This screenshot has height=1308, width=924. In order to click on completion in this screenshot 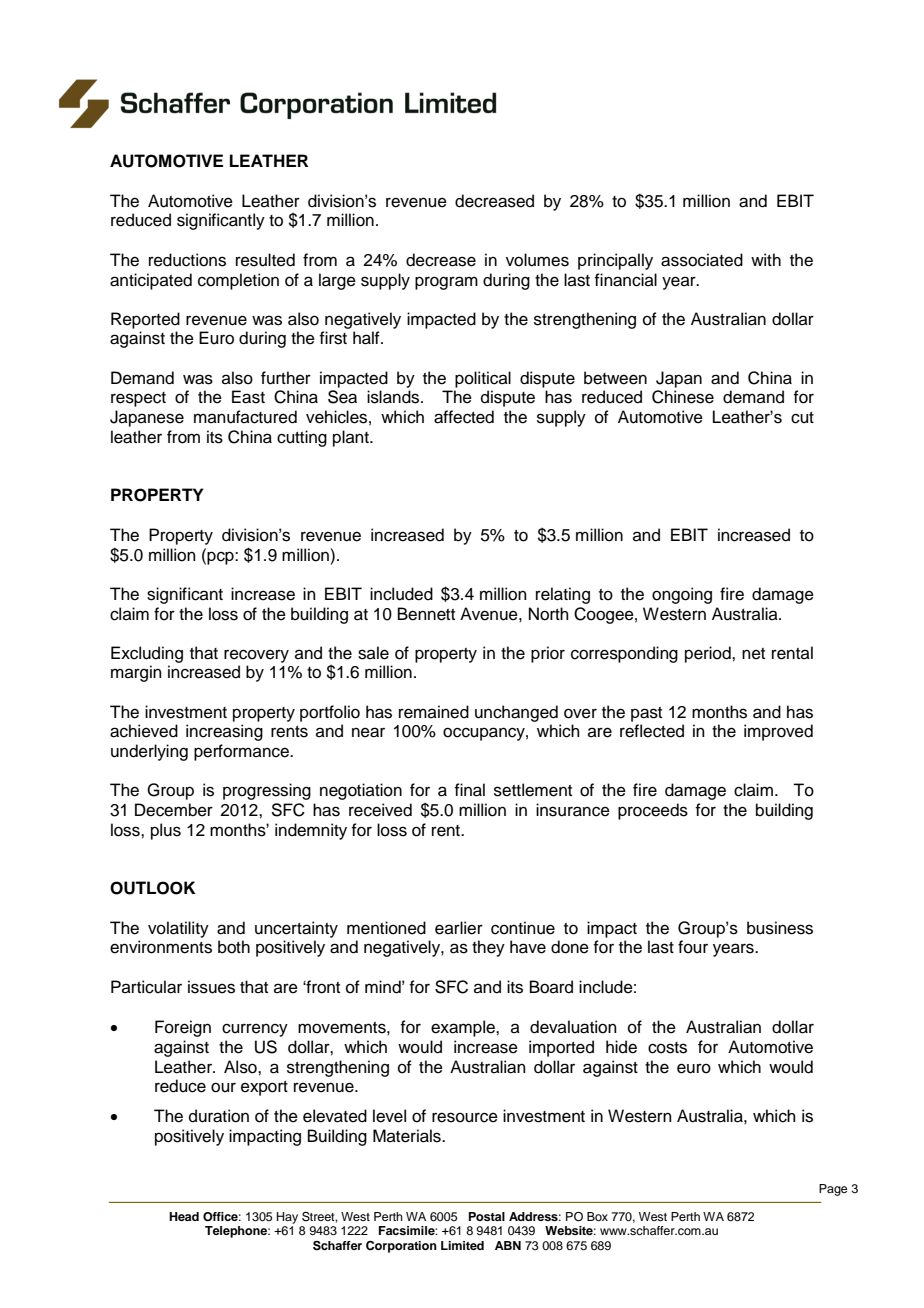, I will do `click(238, 281)`.
